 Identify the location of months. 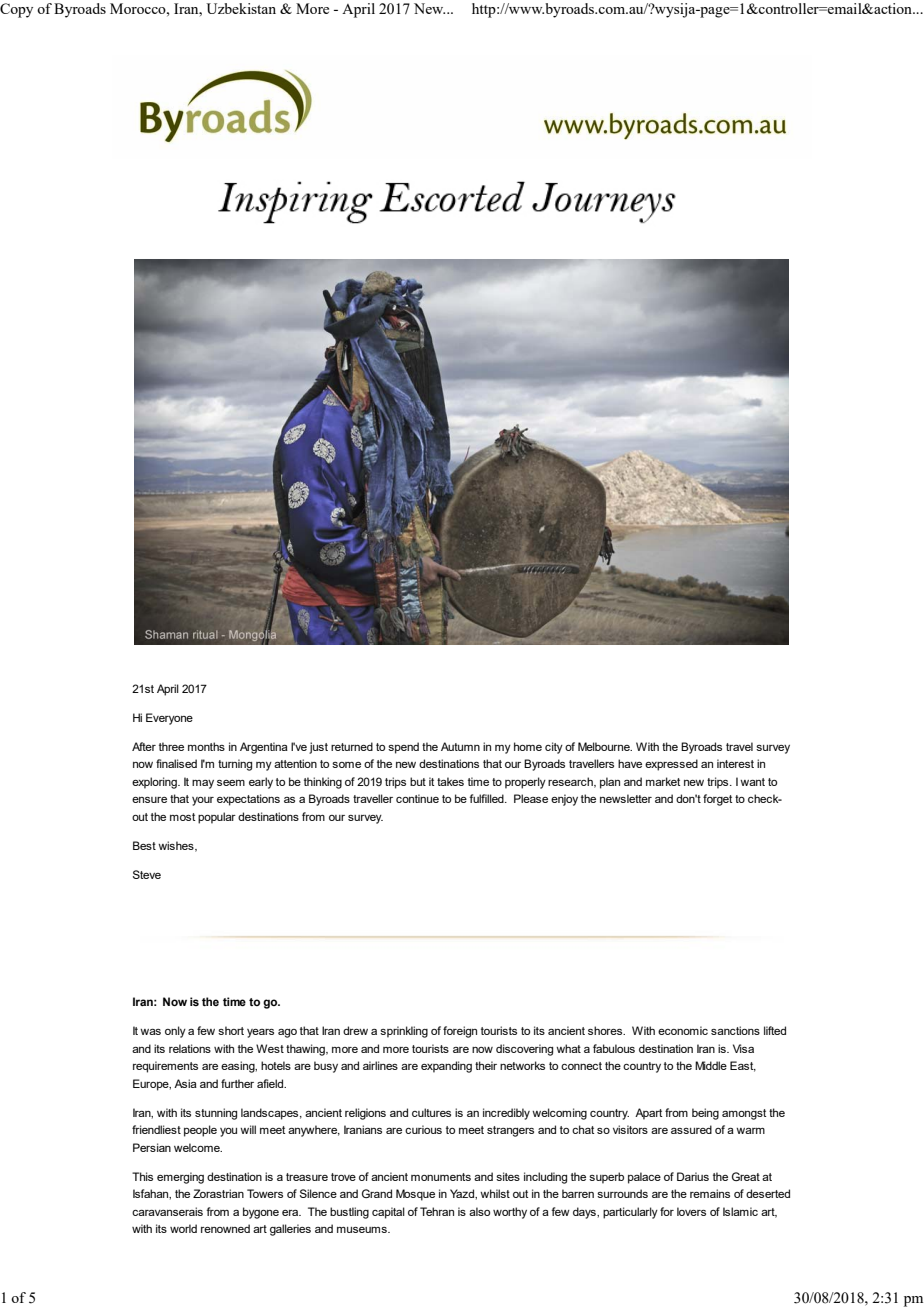
(206, 746).
